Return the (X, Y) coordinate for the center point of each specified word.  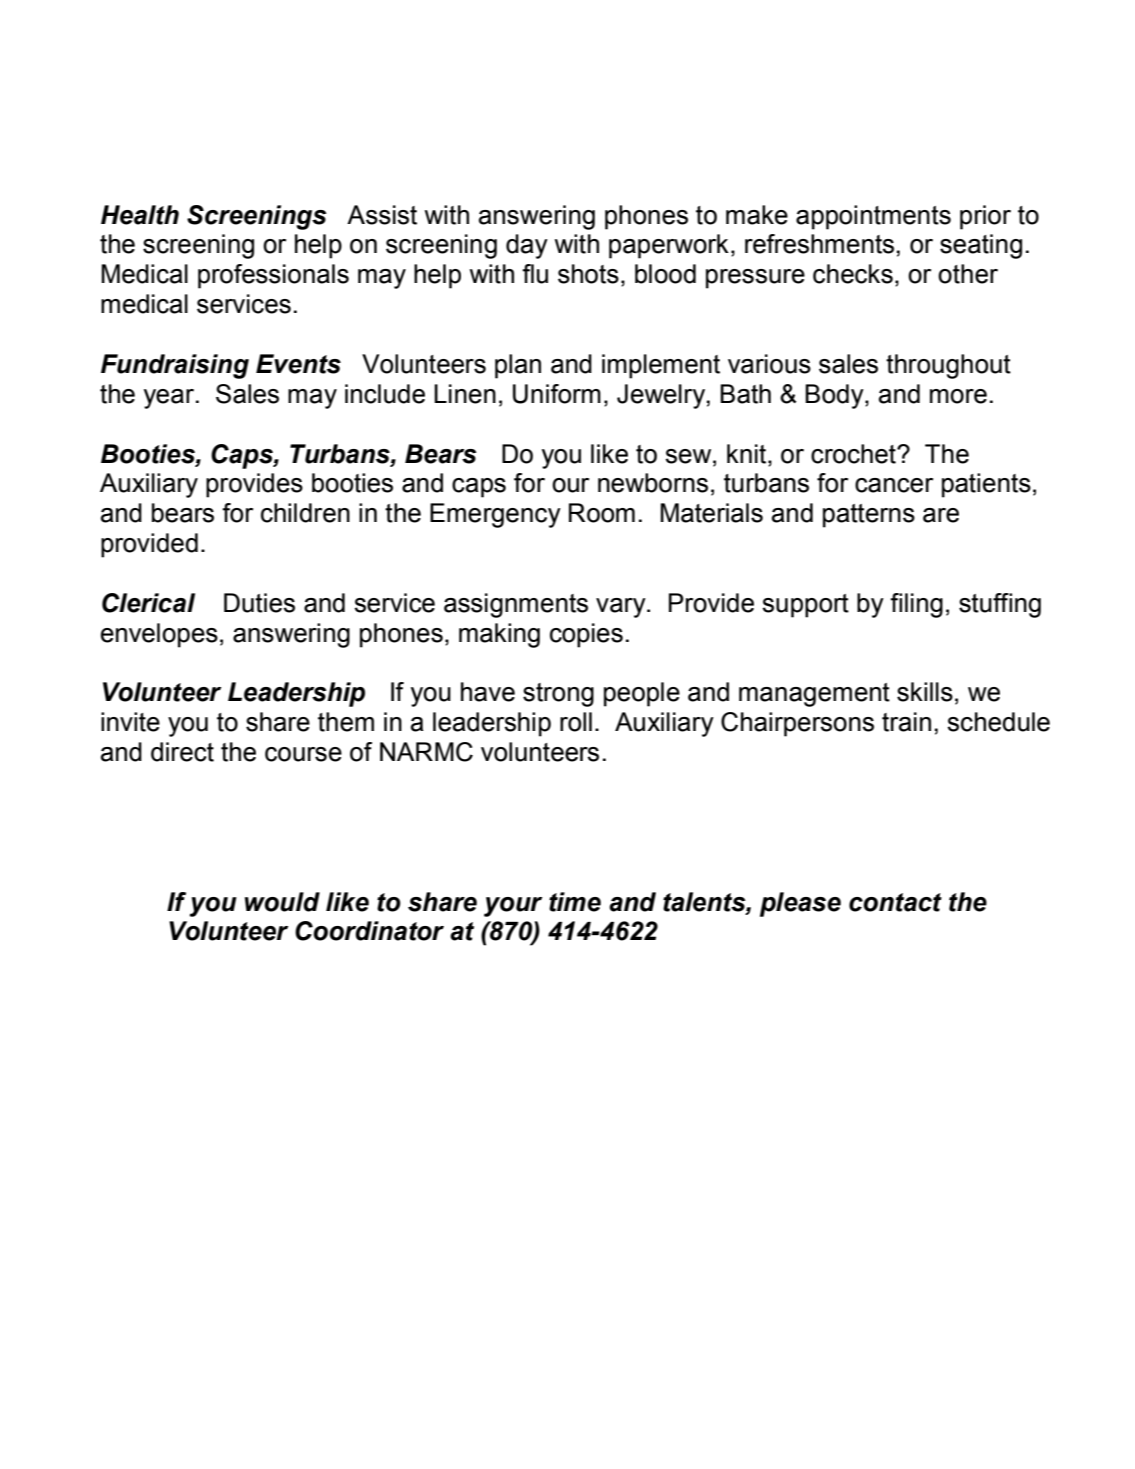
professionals (273, 276)
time (575, 902)
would (282, 902)
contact (895, 902)
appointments (873, 217)
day (527, 246)
